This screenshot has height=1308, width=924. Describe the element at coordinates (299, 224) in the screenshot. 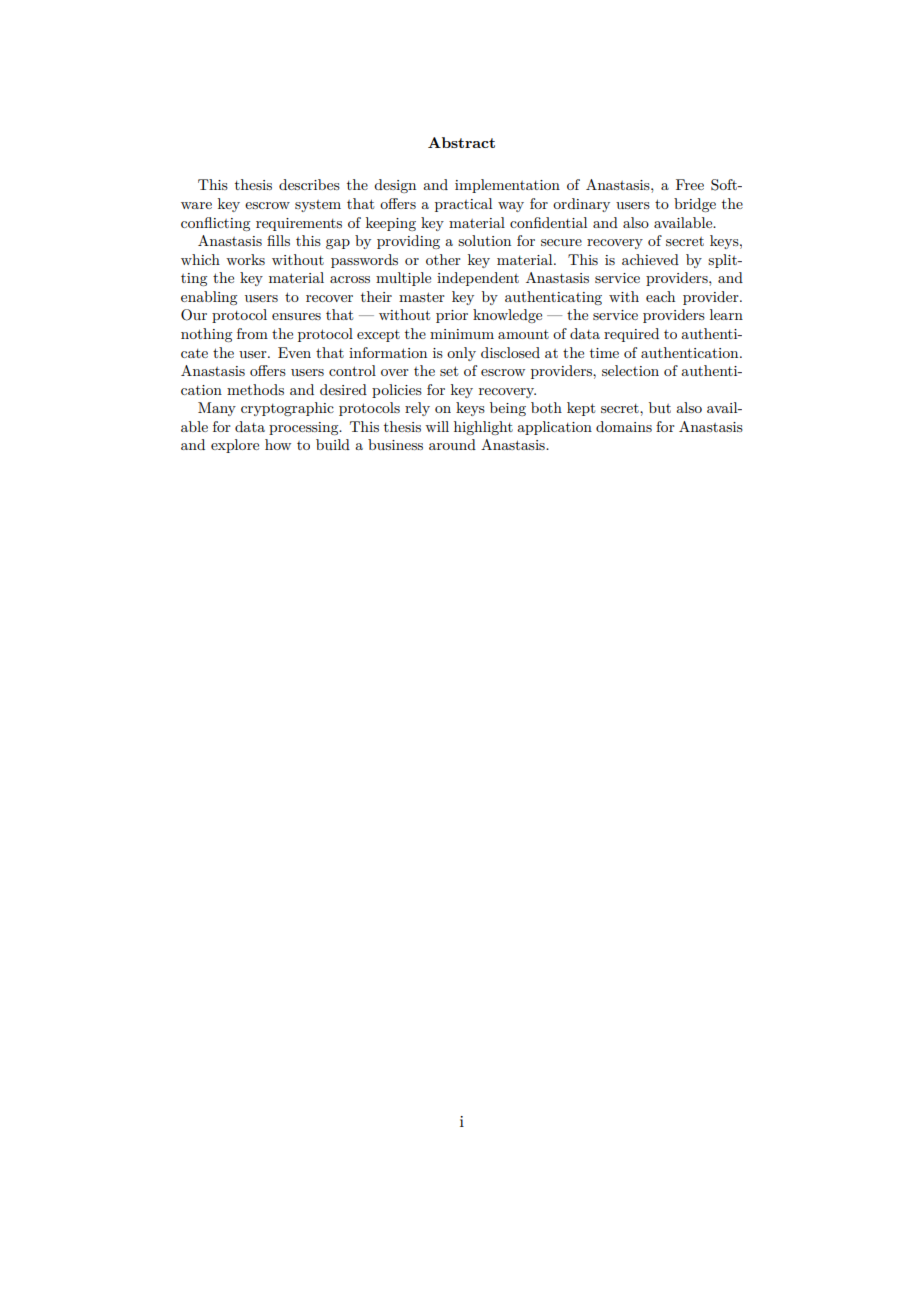

I see `requirements` at that location.
